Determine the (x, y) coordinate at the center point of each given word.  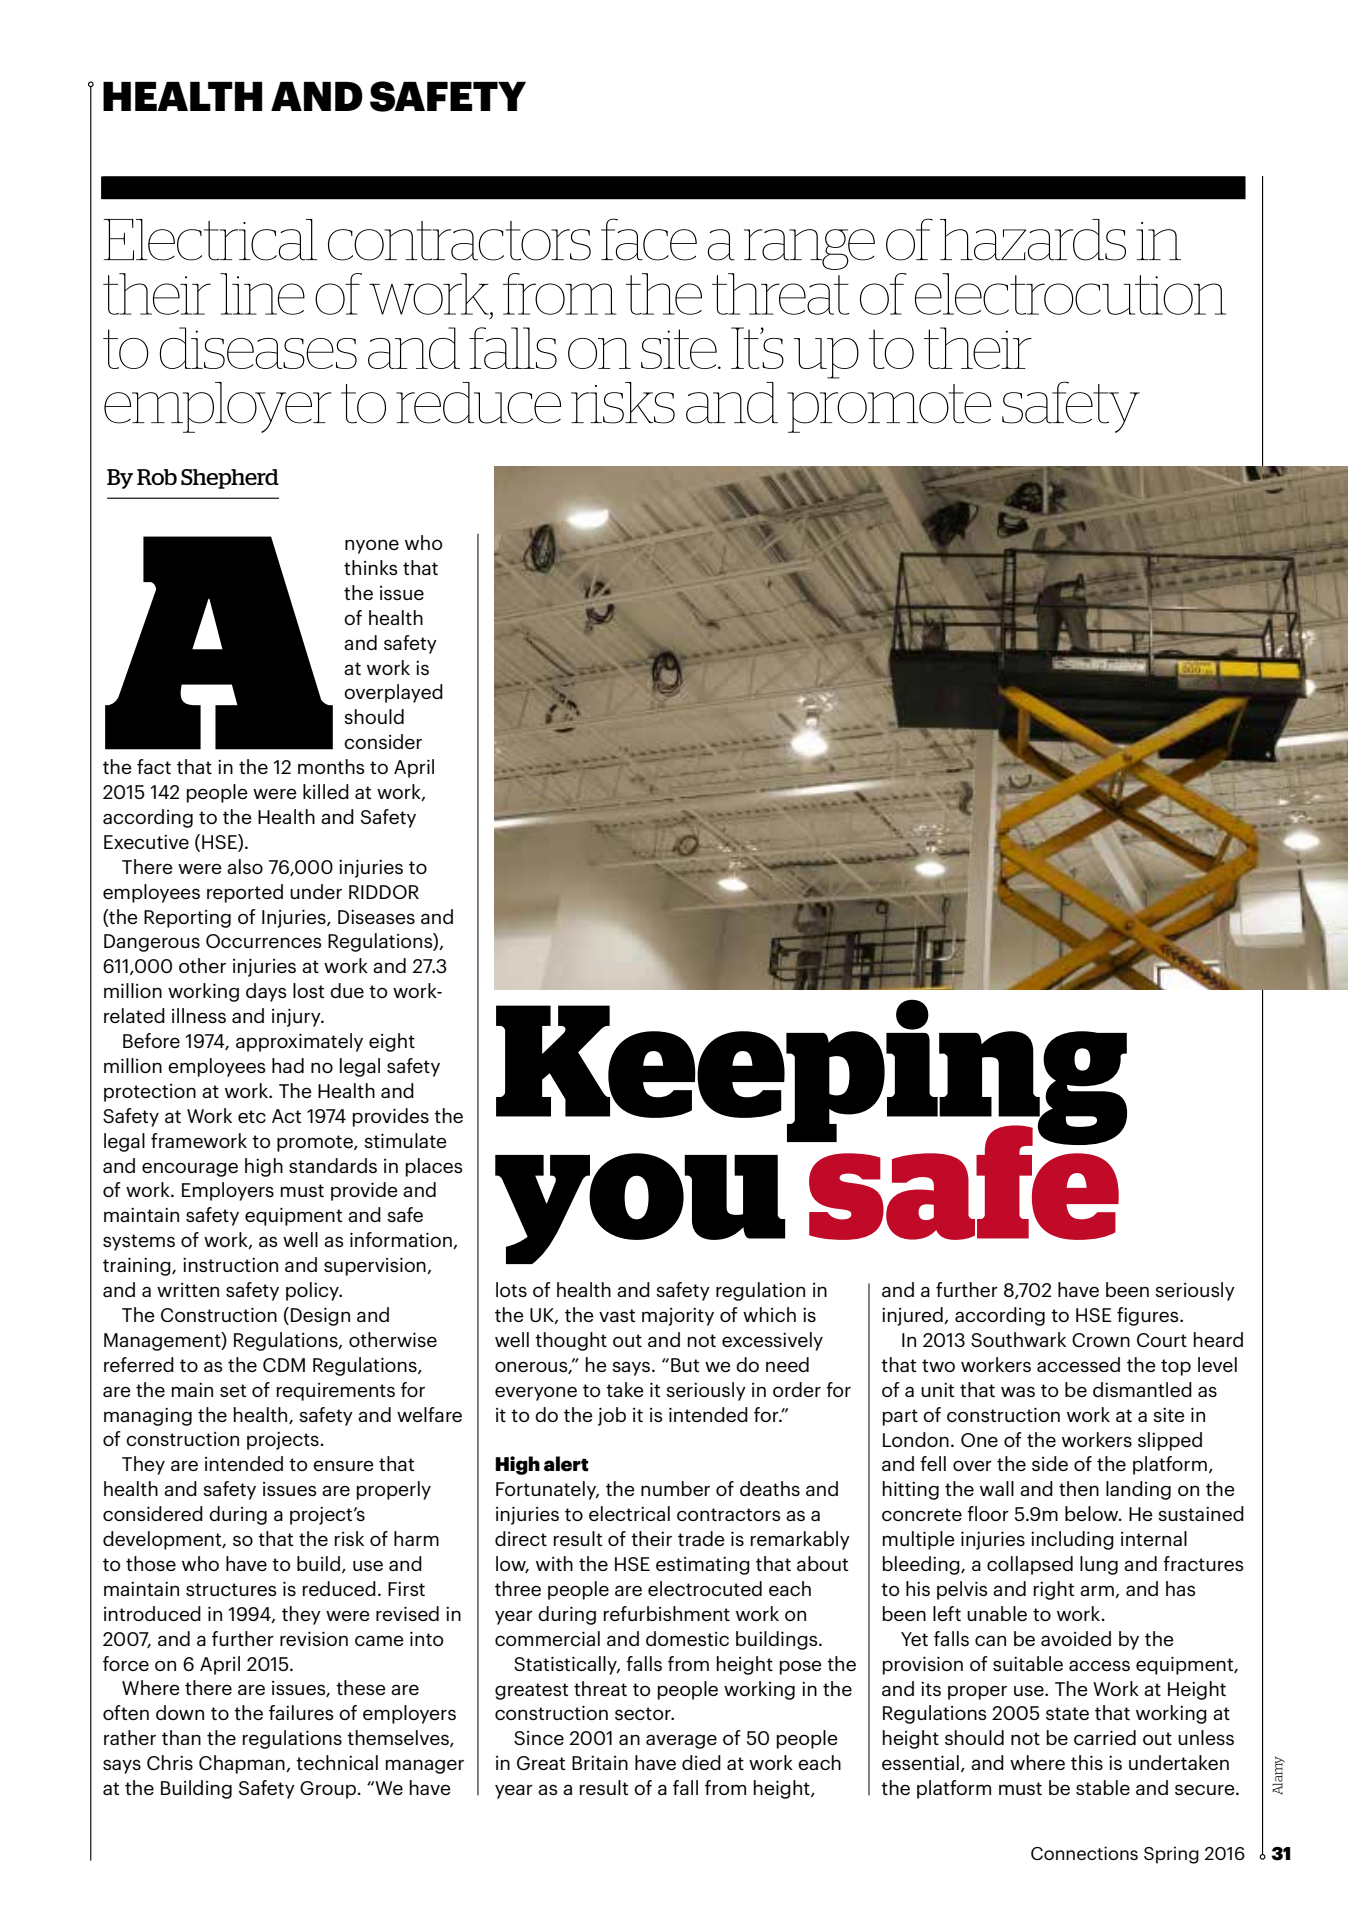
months (331, 766)
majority (678, 1317)
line (262, 294)
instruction (230, 1265)
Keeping (811, 1073)
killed (326, 791)
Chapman (243, 1764)
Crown (1101, 1340)
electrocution (1070, 294)
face (649, 239)
